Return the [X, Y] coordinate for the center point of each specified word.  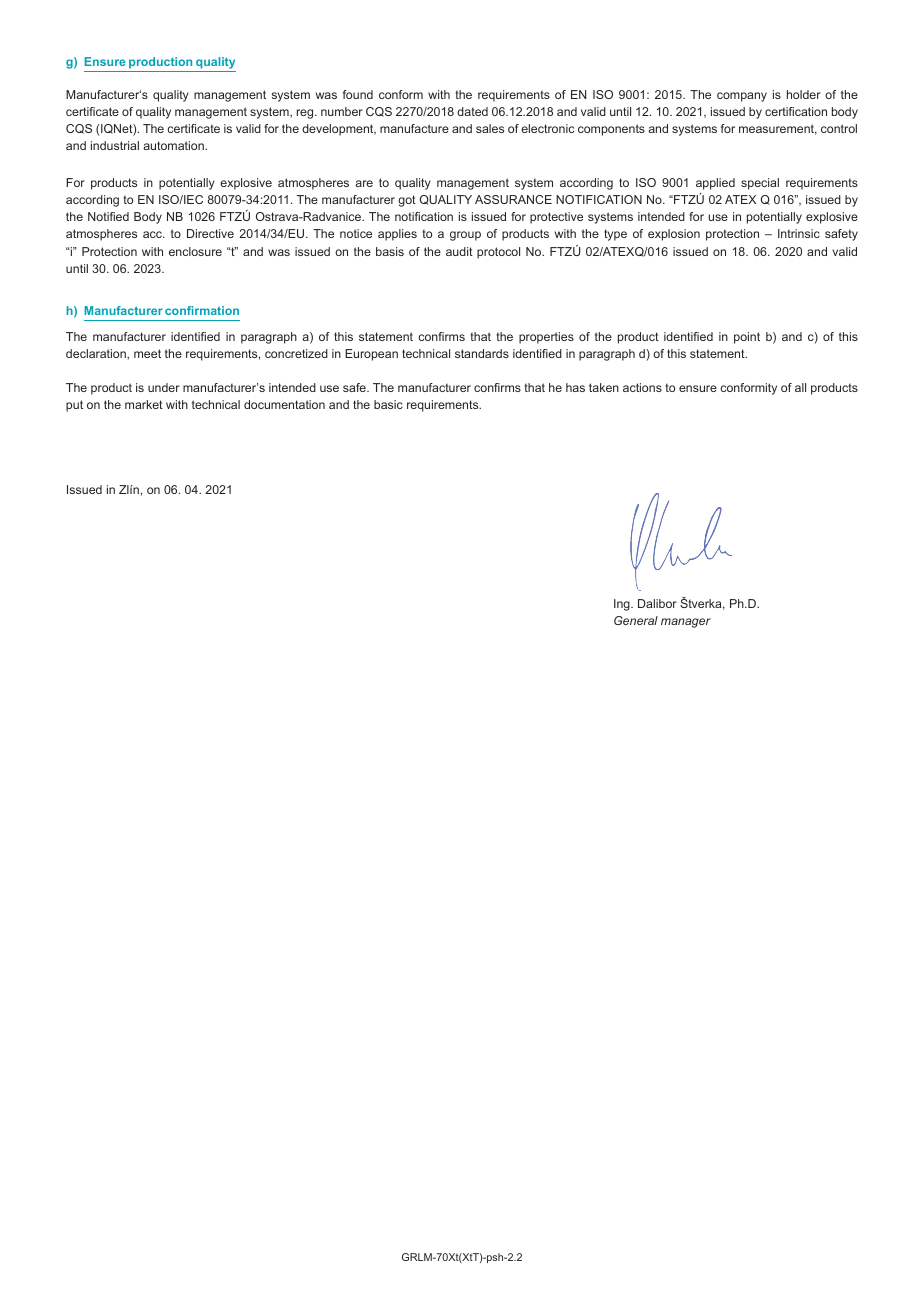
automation [174, 145]
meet [147, 353]
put [74, 406]
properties [546, 338]
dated [472, 111]
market [144, 404]
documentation [284, 404]
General [636, 620]
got [407, 201]
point [747, 338]
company [742, 97]
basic [388, 404]
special [760, 184]
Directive [210, 233]
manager [686, 623]
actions [642, 387]
